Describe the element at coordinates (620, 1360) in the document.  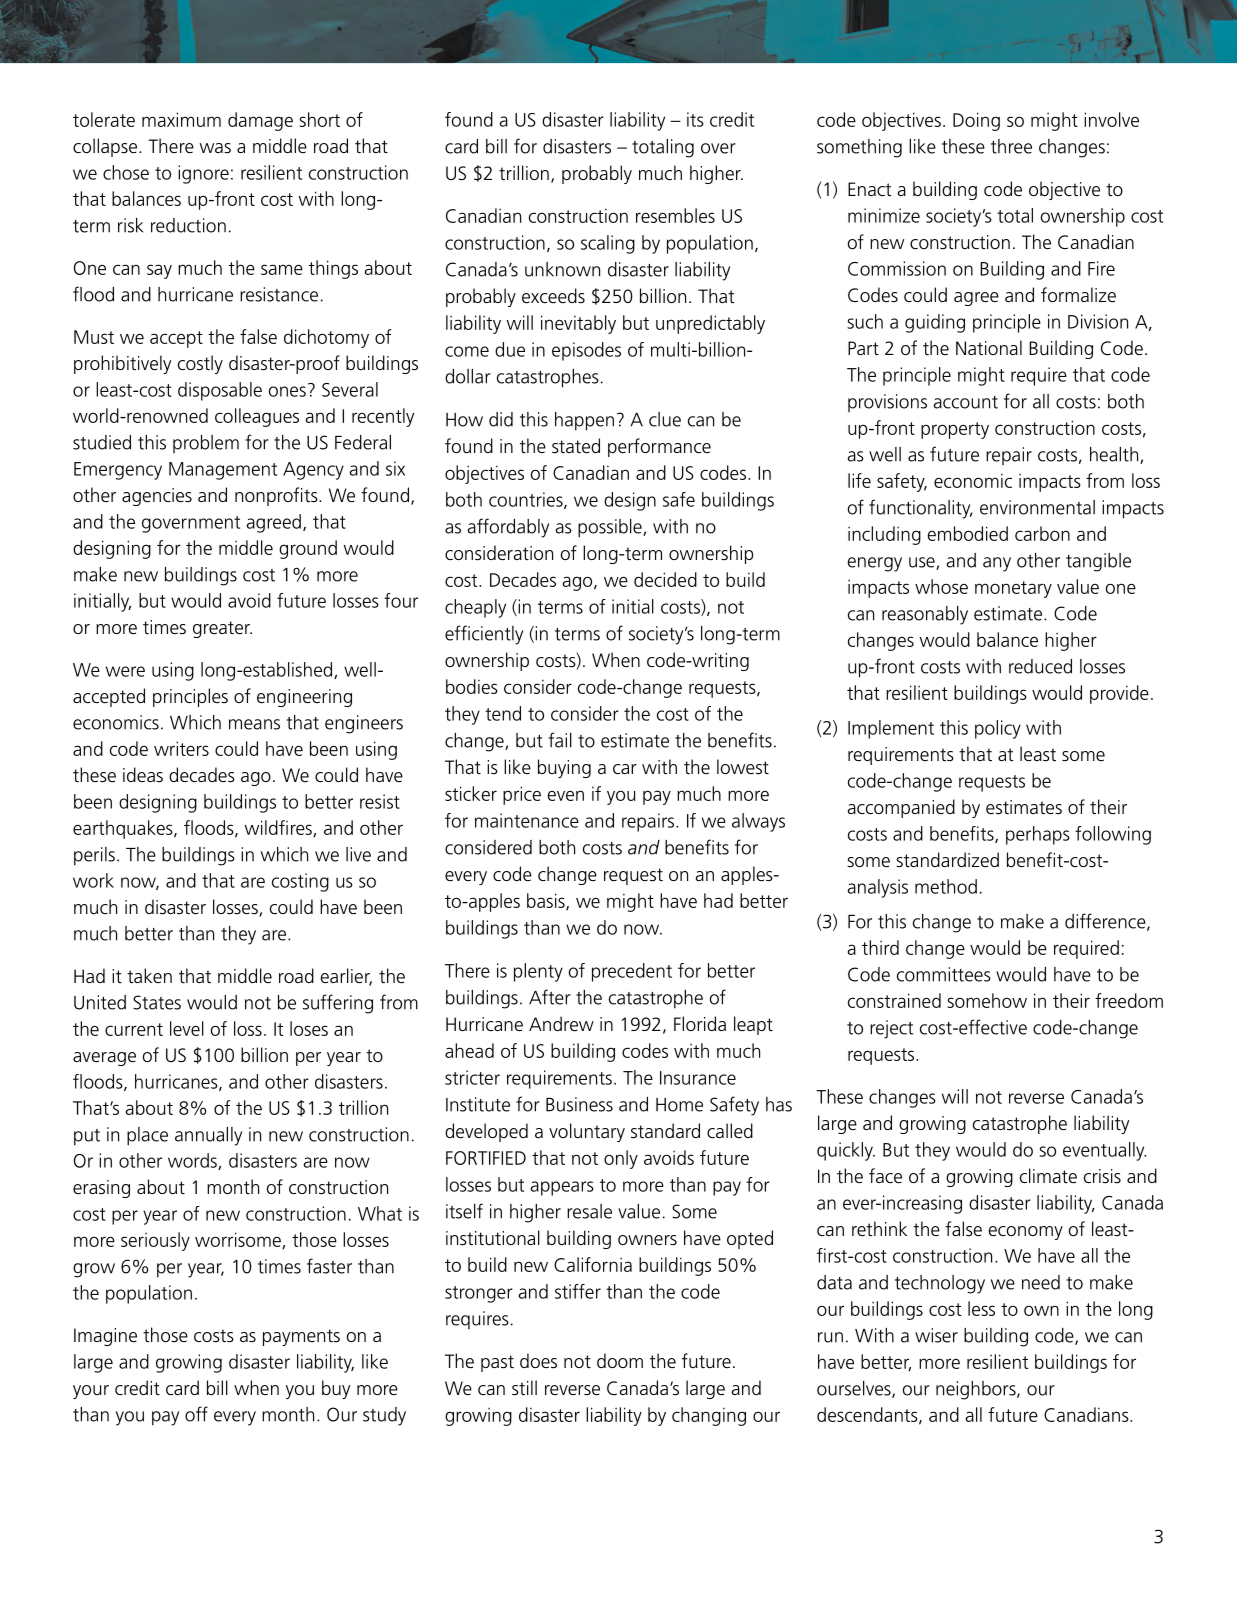
I see `doom` at that location.
